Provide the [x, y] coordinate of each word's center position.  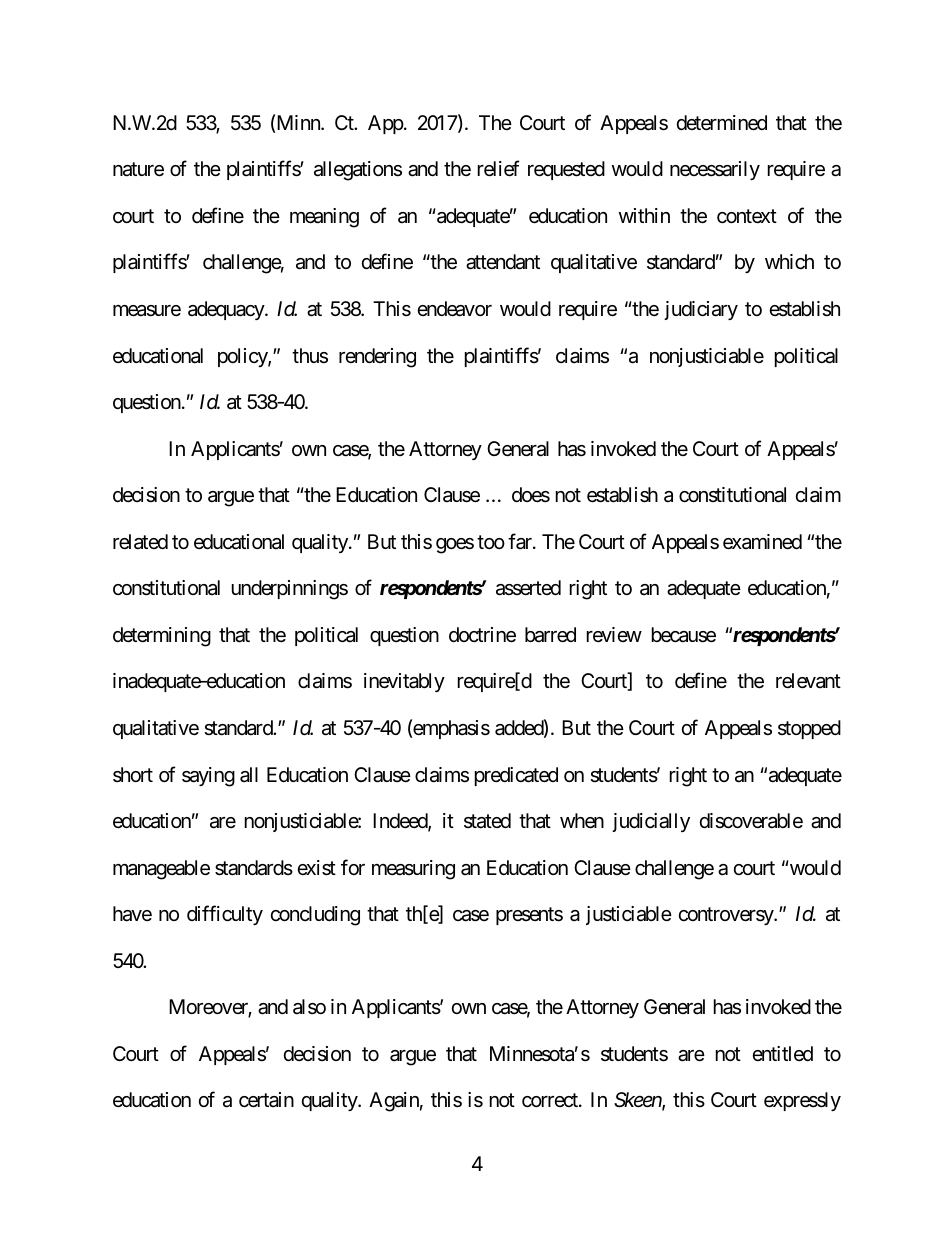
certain [266, 1100]
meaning [324, 218]
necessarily [715, 170]
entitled [783, 1053]
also [309, 1007]
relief [499, 169]
